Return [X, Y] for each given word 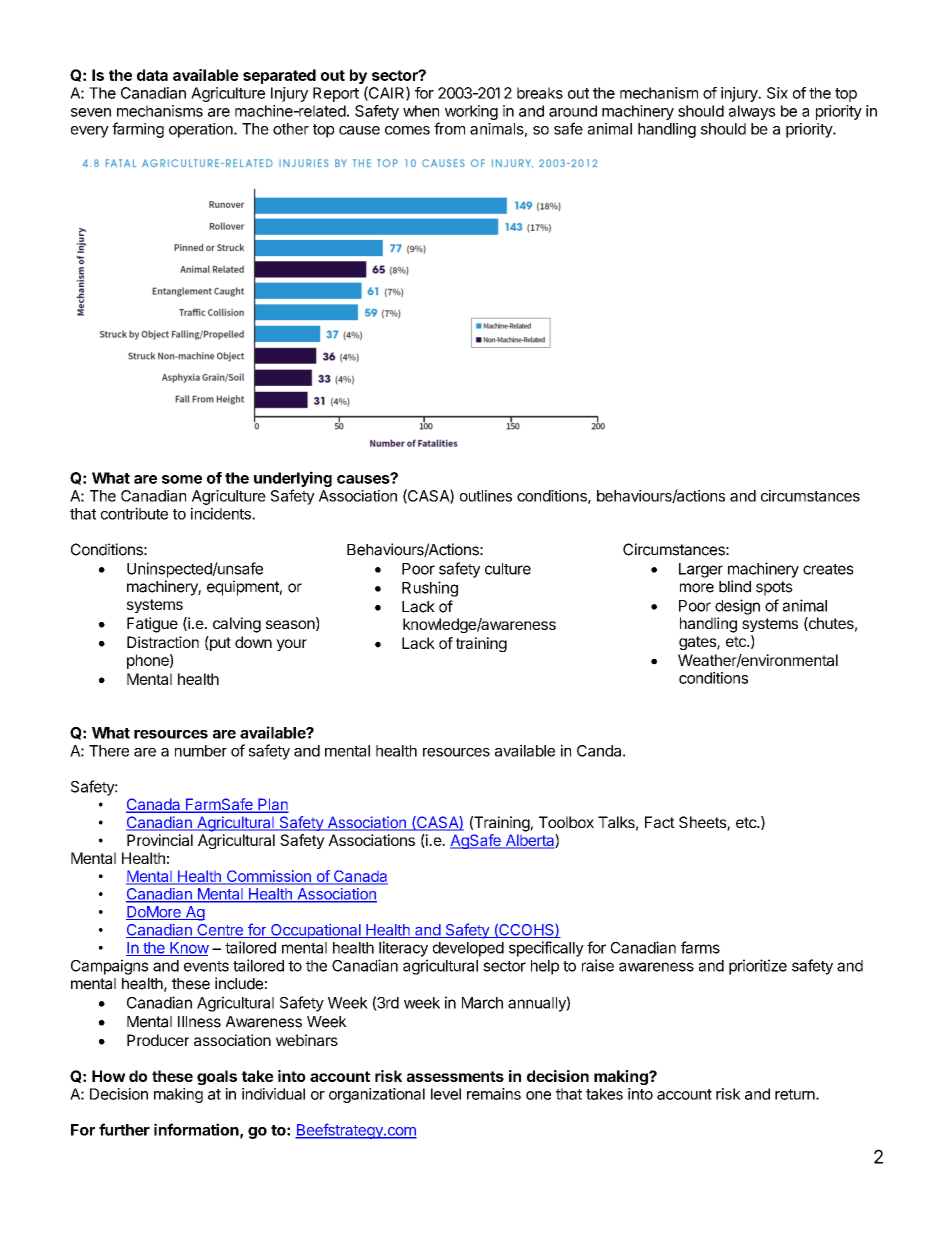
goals [217, 1077]
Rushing [430, 589]
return [796, 1094]
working [471, 112]
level [446, 1094]
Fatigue [152, 625]
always [752, 112]
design [737, 607]
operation [202, 130]
